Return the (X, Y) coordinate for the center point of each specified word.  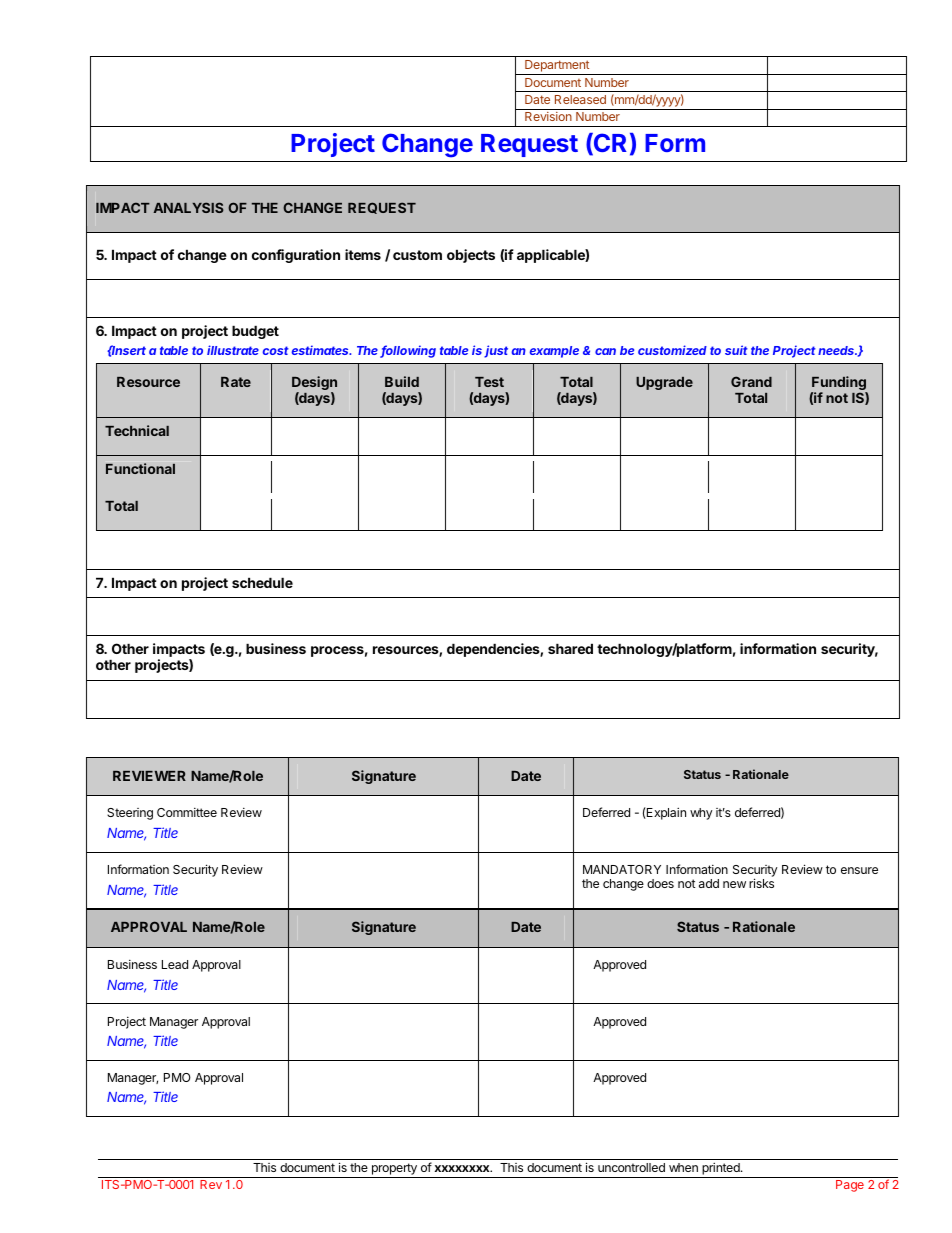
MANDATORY (622, 869)
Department (557, 67)
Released (580, 99)
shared (570, 648)
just (496, 351)
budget (255, 332)
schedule (262, 582)
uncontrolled (631, 1167)
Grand (751, 381)
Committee (187, 812)
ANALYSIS (188, 207)
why (701, 814)
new (734, 884)
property (394, 1170)
